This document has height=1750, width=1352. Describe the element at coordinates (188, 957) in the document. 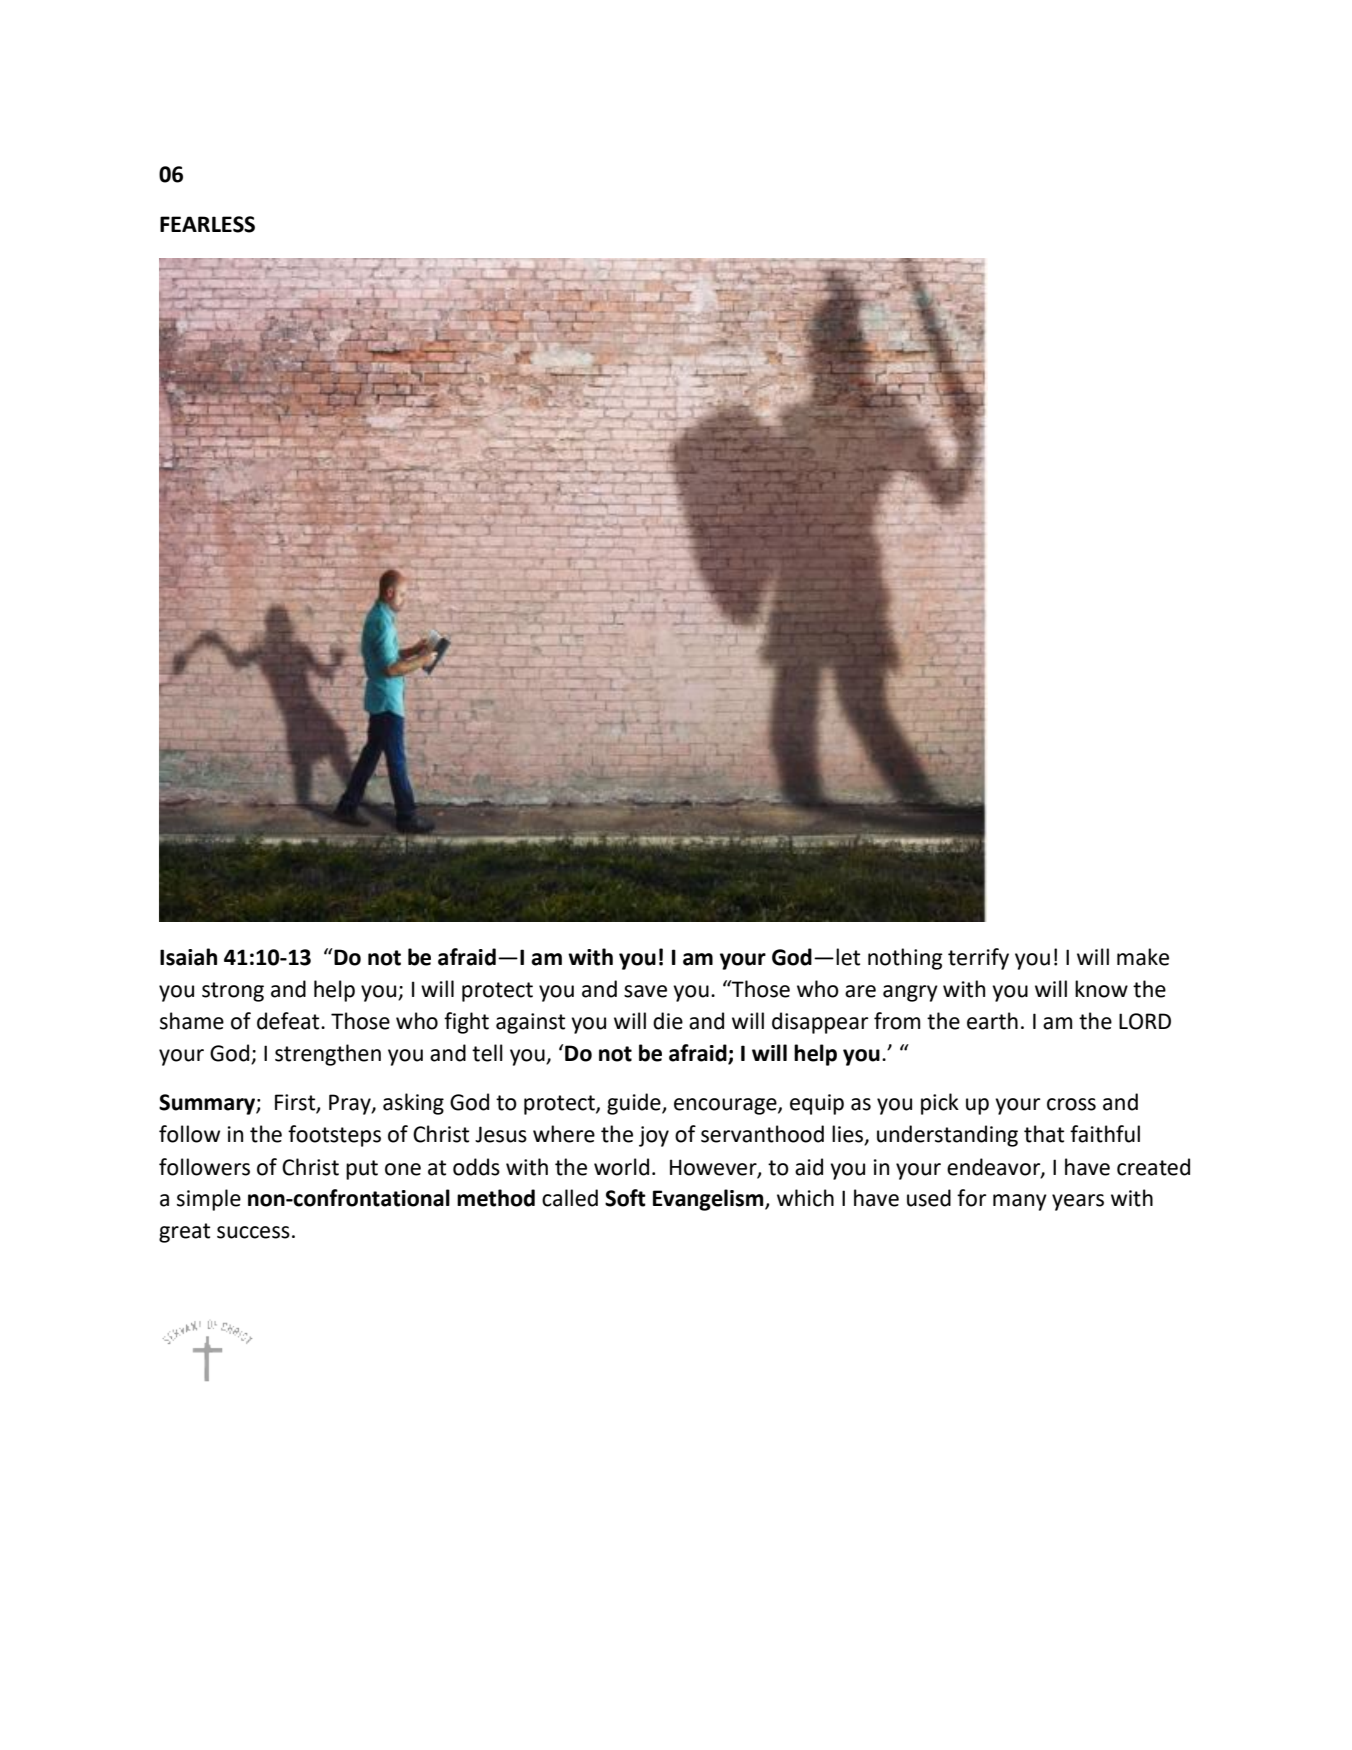

I see `Isaiah` at that location.
